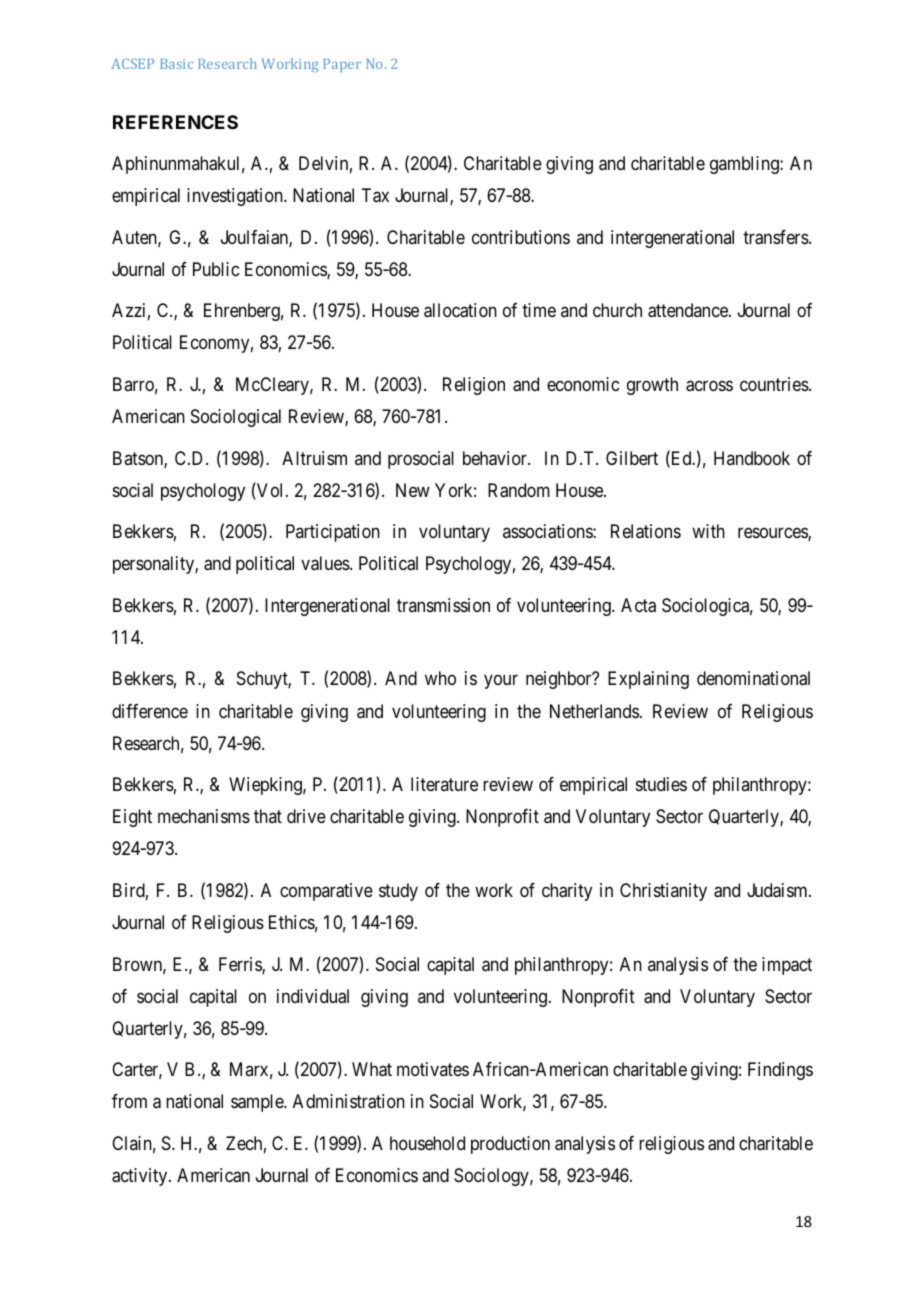  What do you see at coordinates (258, 1103) in the screenshot?
I see `sample` at bounding box center [258, 1103].
